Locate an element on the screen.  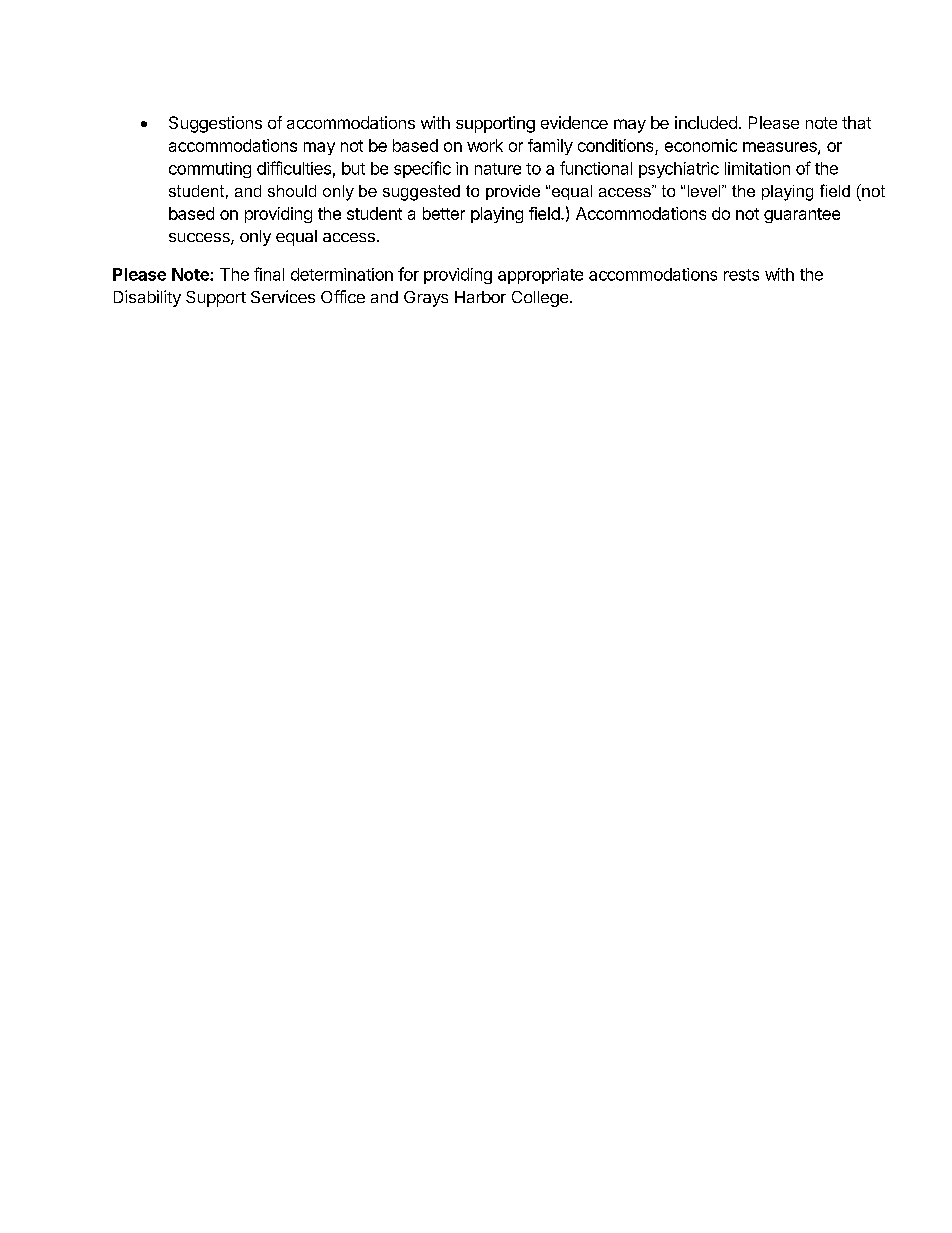
rests is located at coordinates (741, 275).
